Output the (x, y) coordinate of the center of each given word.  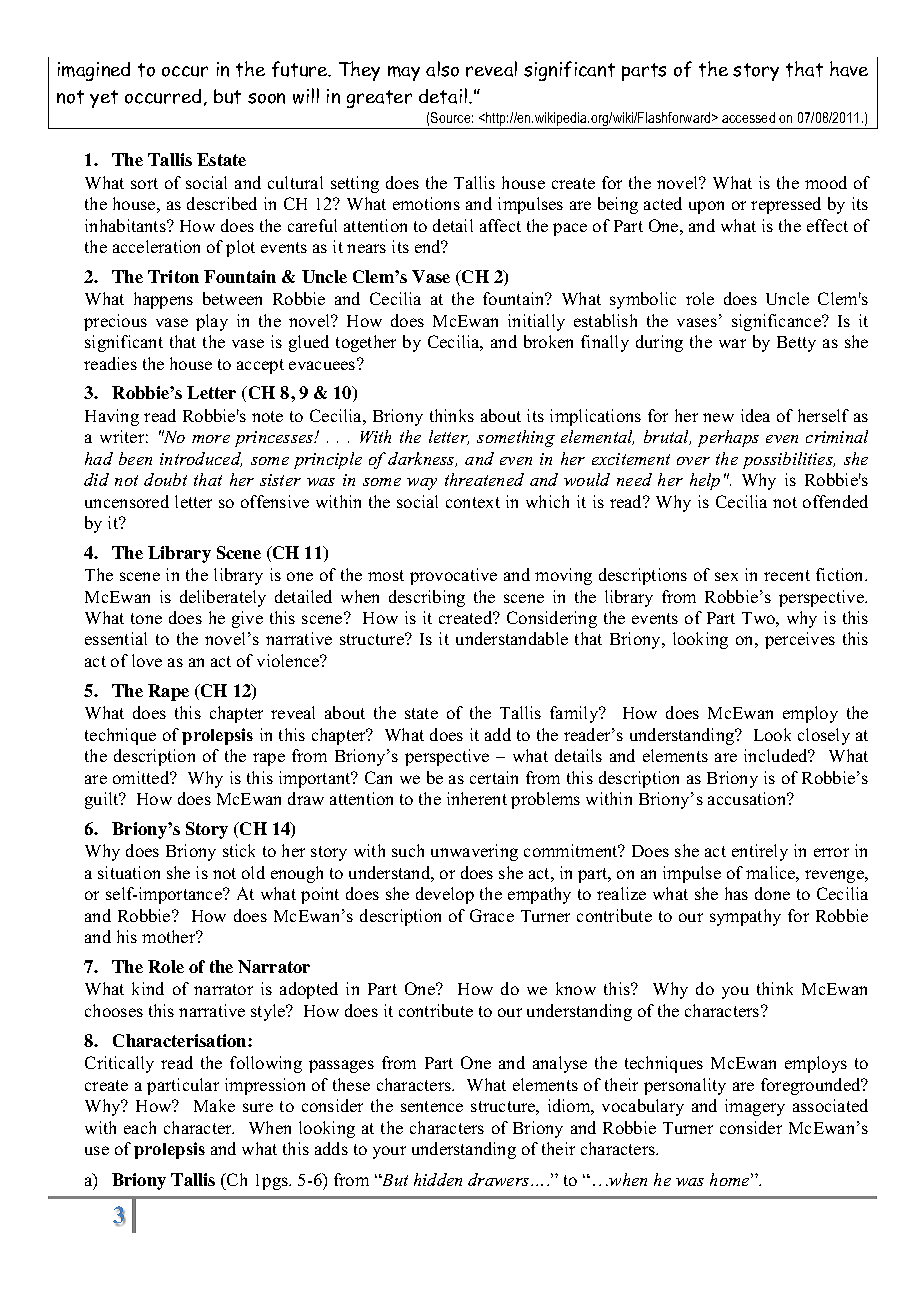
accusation (748, 798)
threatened (484, 479)
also (442, 69)
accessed (748, 117)
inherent (477, 798)
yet (104, 99)
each (140, 1127)
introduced (201, 459)
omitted (142, 777)
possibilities (789, 460)
